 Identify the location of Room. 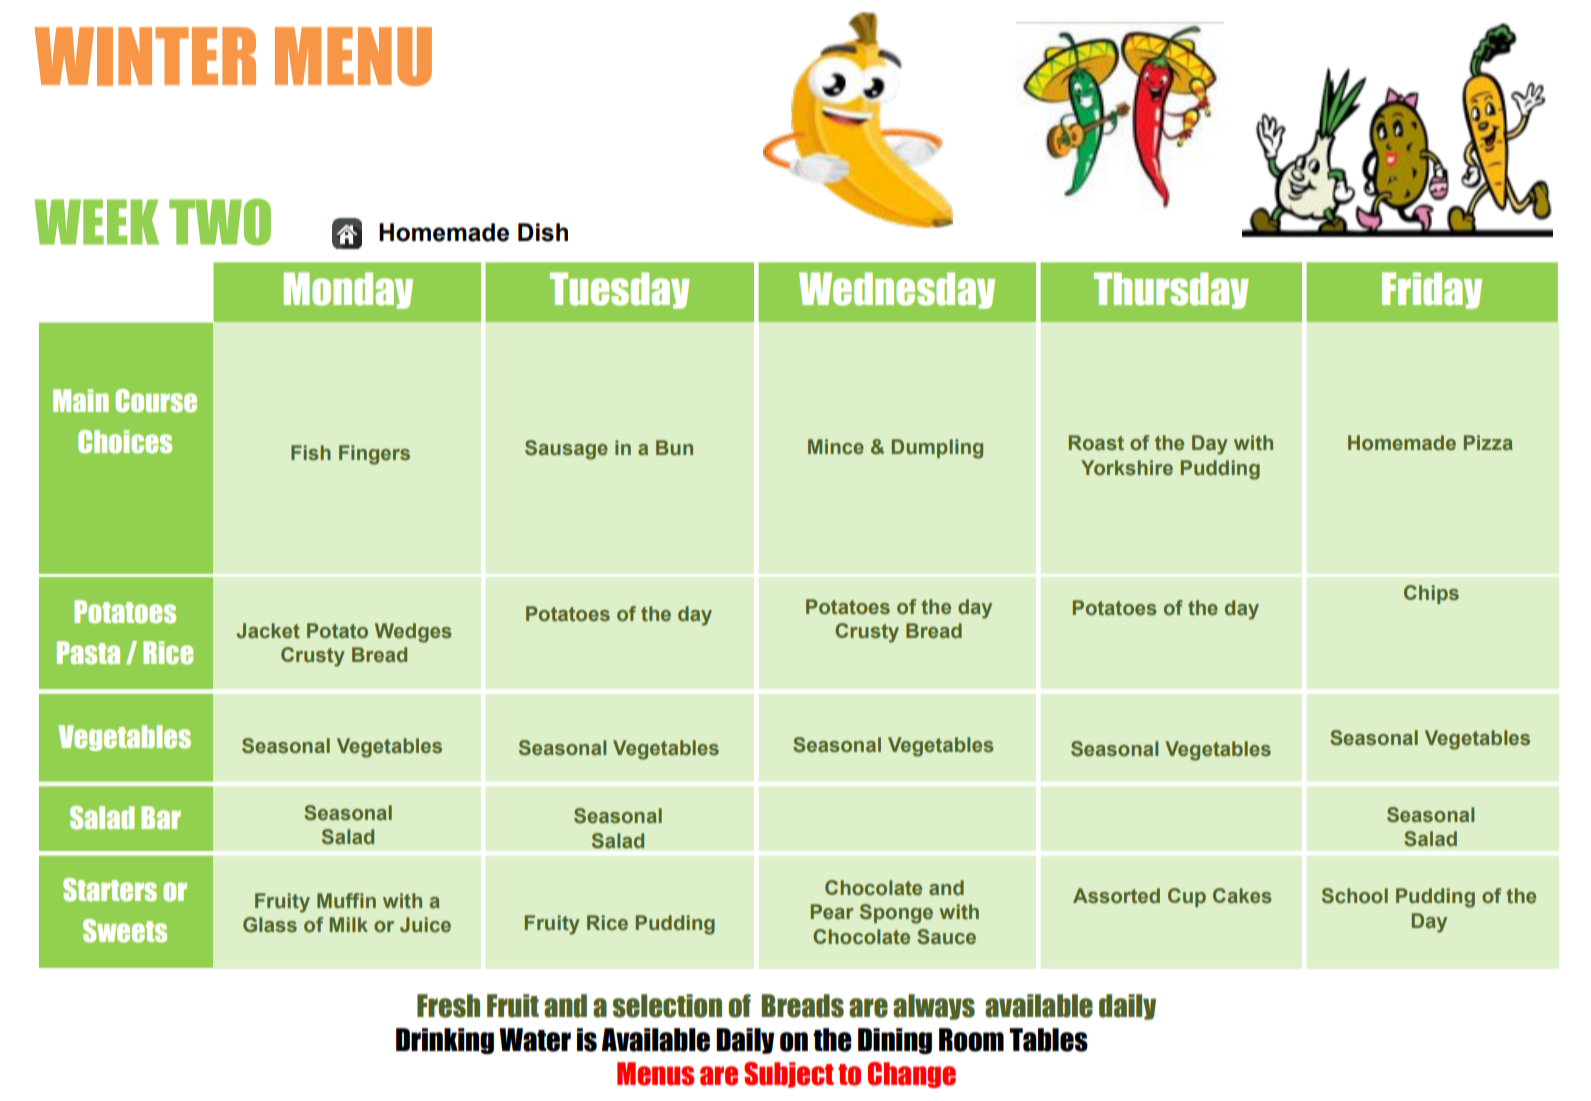
(971, 1040).
